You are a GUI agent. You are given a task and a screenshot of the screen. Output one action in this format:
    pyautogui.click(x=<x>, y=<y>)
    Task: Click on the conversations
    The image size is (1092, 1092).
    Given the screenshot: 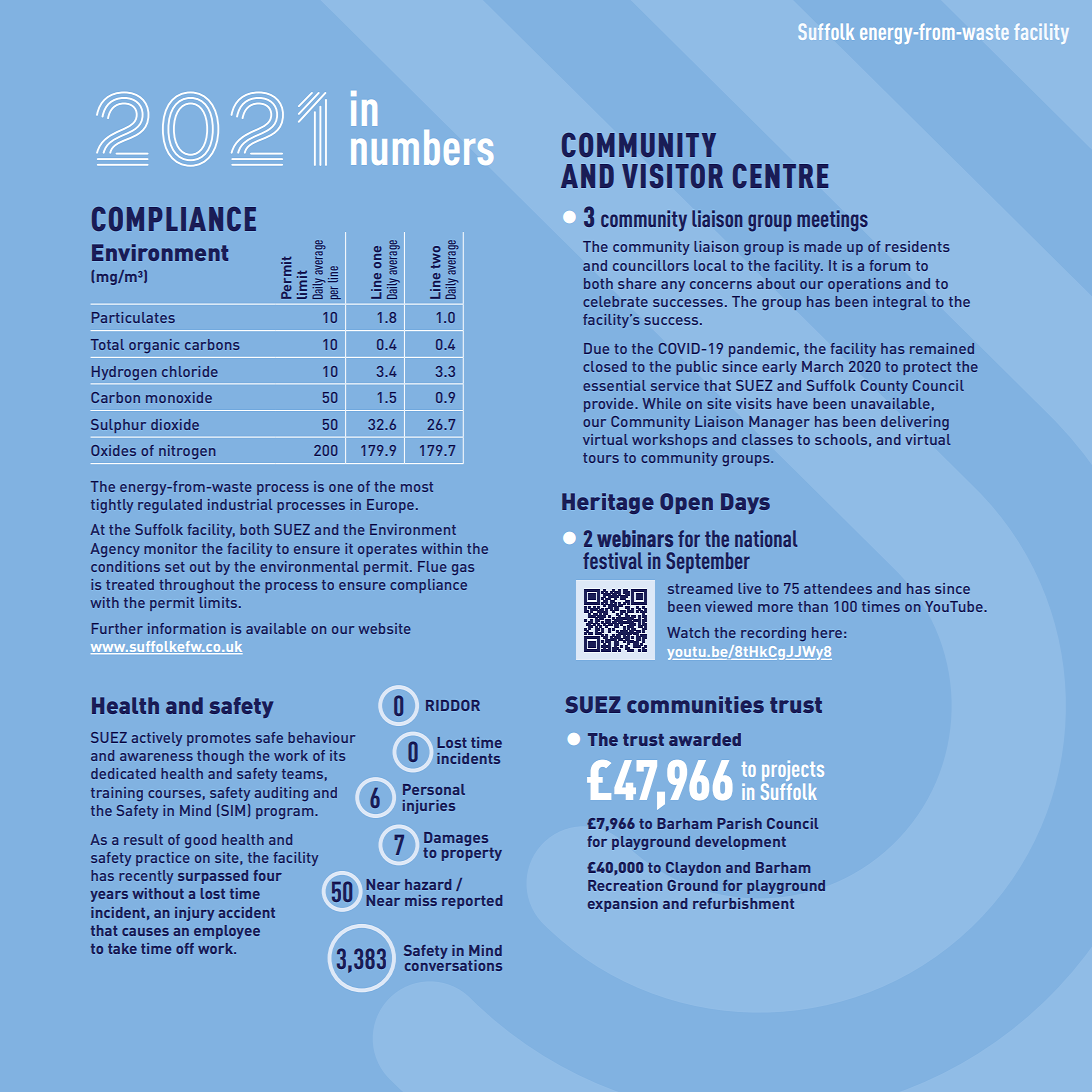 What is the action you would take?
    pyautogui.click(x=453, y=964)
